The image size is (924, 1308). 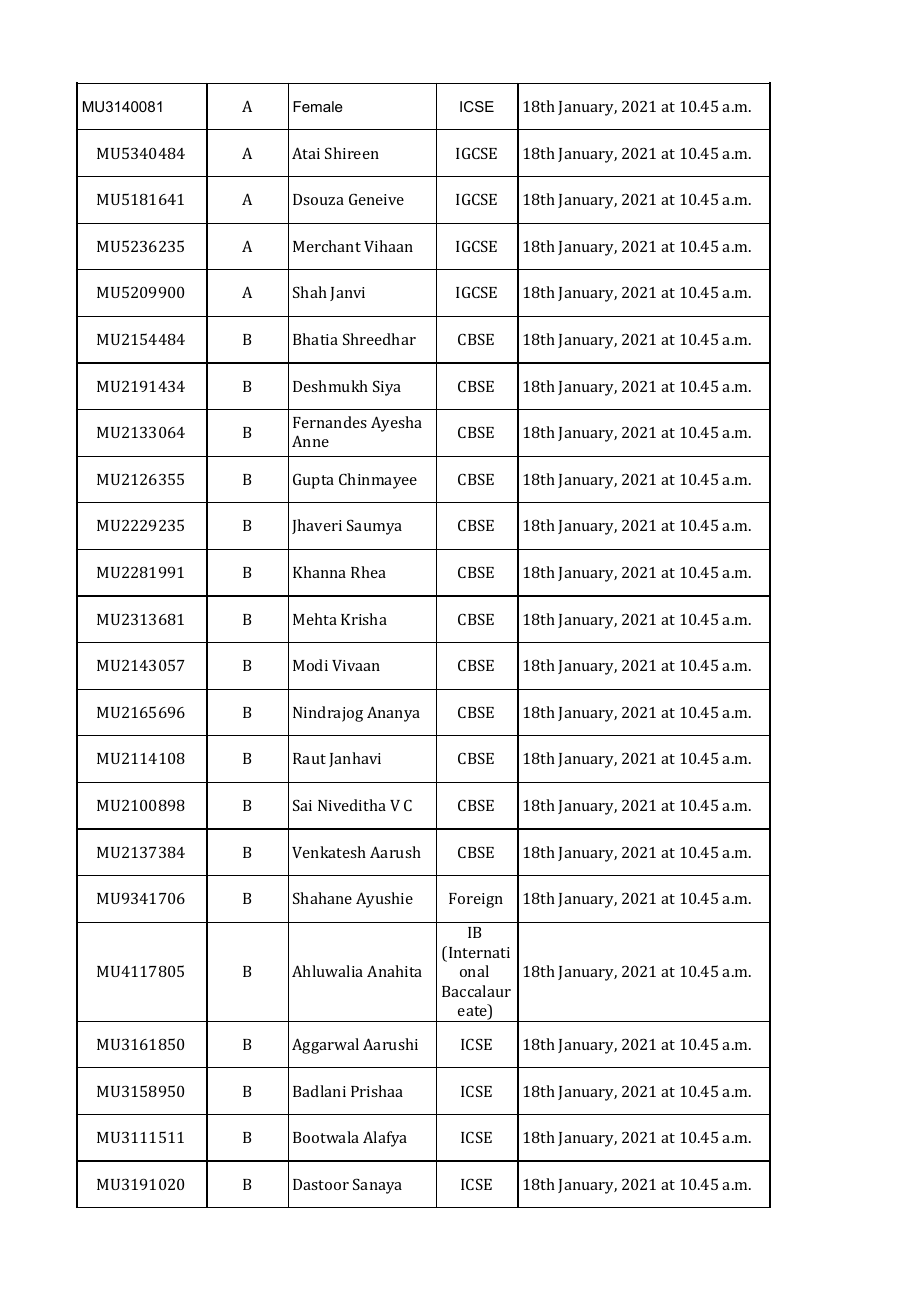 I want to click on Gupta, so click(x=313, y=481).
